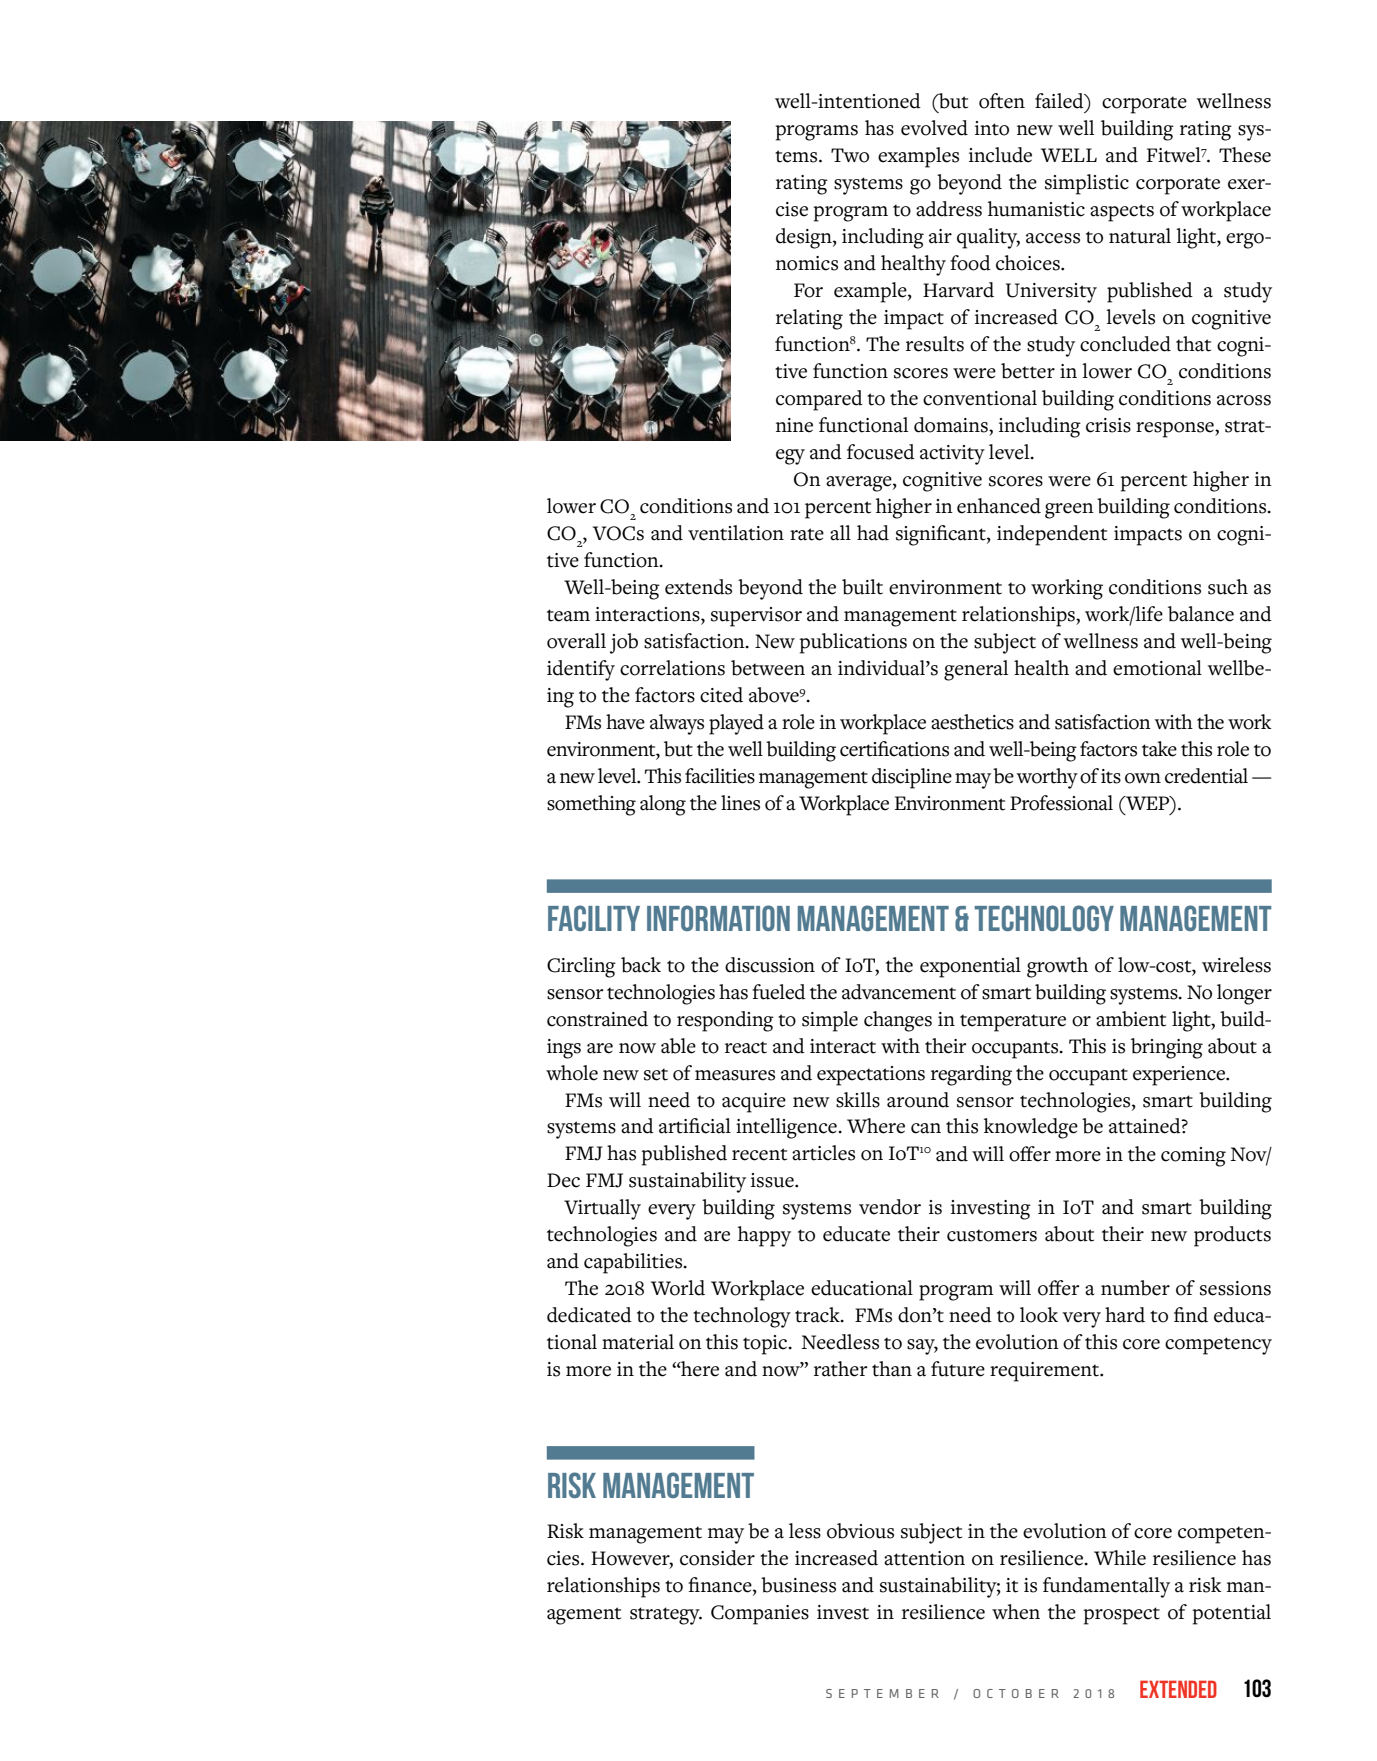 The width and height of the screenshot is (1377, 1761). Describe the element at coordinates (1193, 1157) in the screenshot. I see `coming` at that location.
